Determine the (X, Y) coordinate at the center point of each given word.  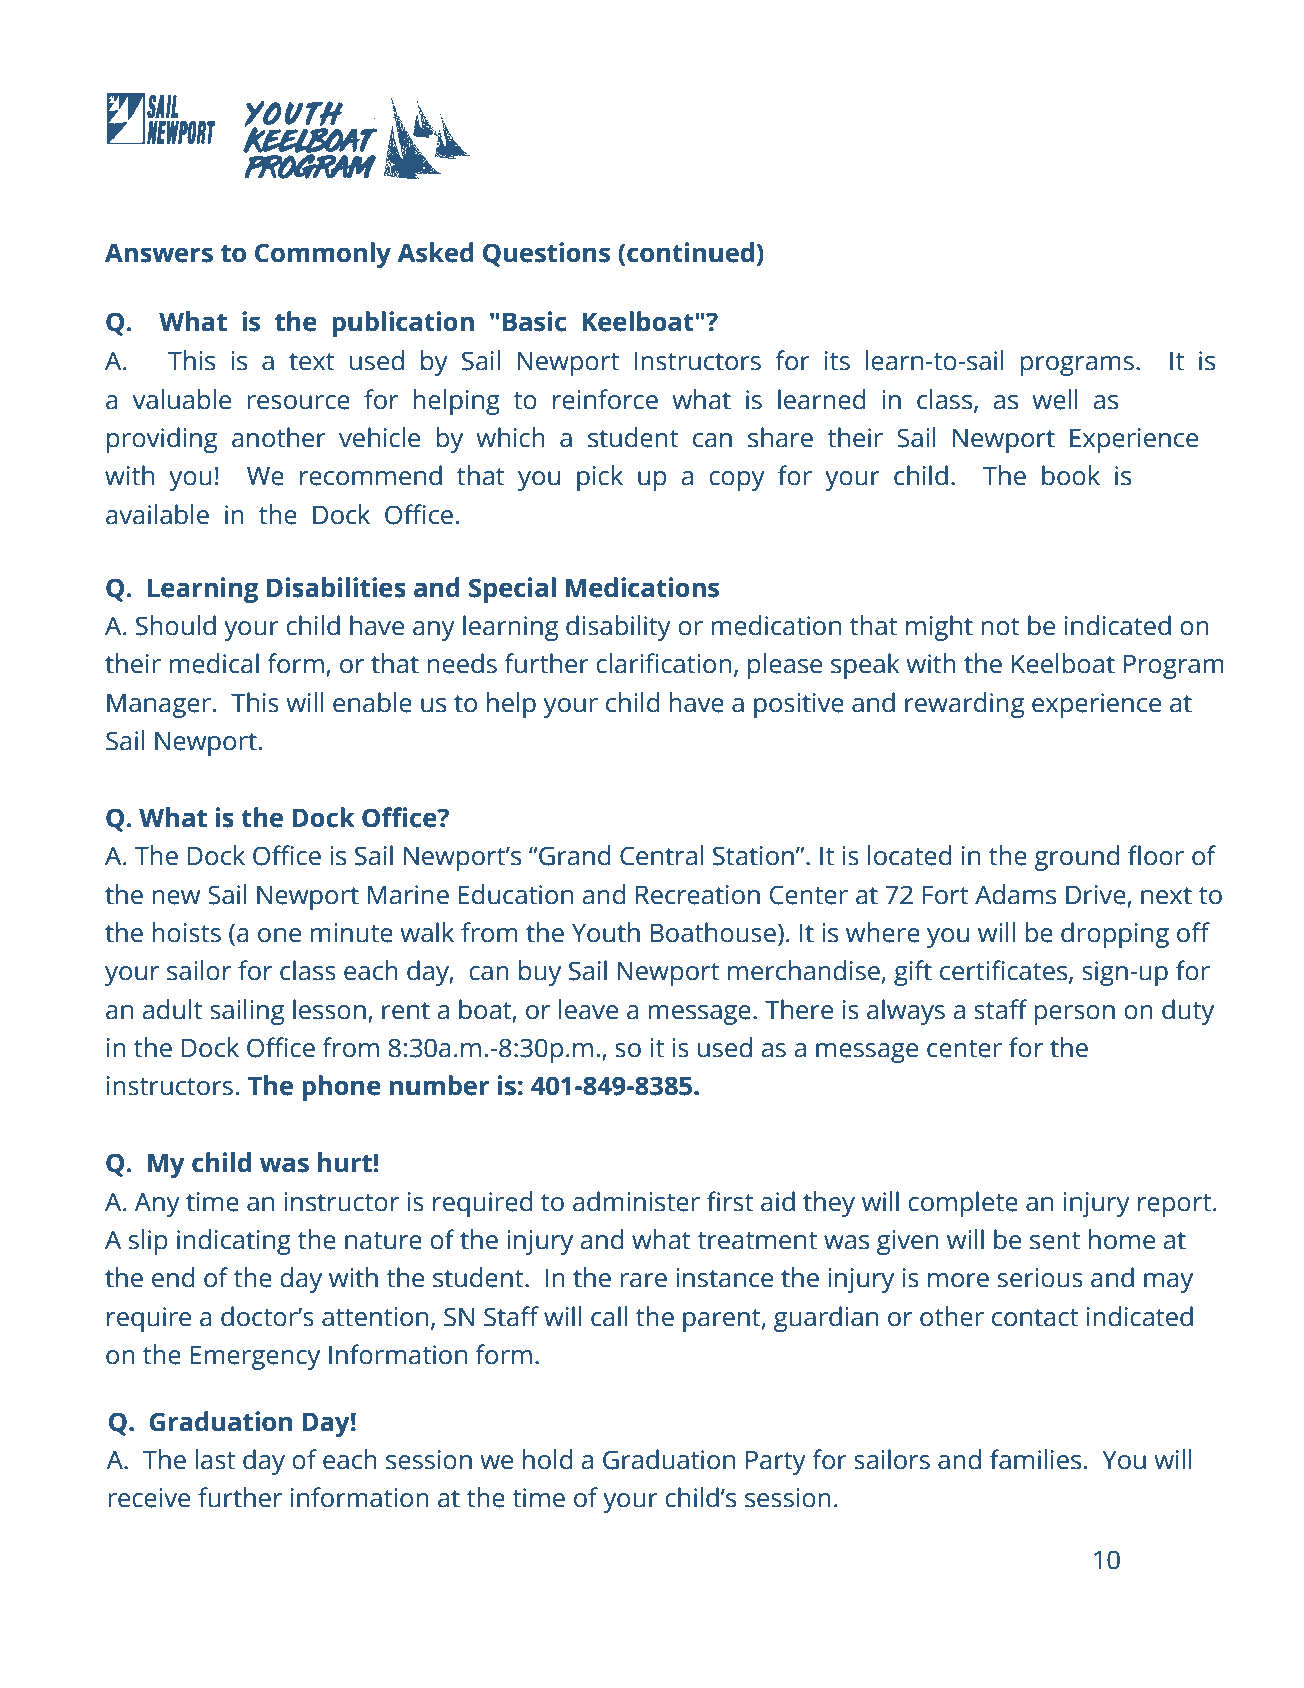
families (1035, 1459)
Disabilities (336, 587)
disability (618, 628)
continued (690, 252)
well (1055, 399)
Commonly (323, 255)
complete (963, 1204)
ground (1077, 858)
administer (636, 1201)
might (939, 628)
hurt (346, 1162)
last (215, 1459)
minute (351, 933)
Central (661, 855)
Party (776, 1462)
